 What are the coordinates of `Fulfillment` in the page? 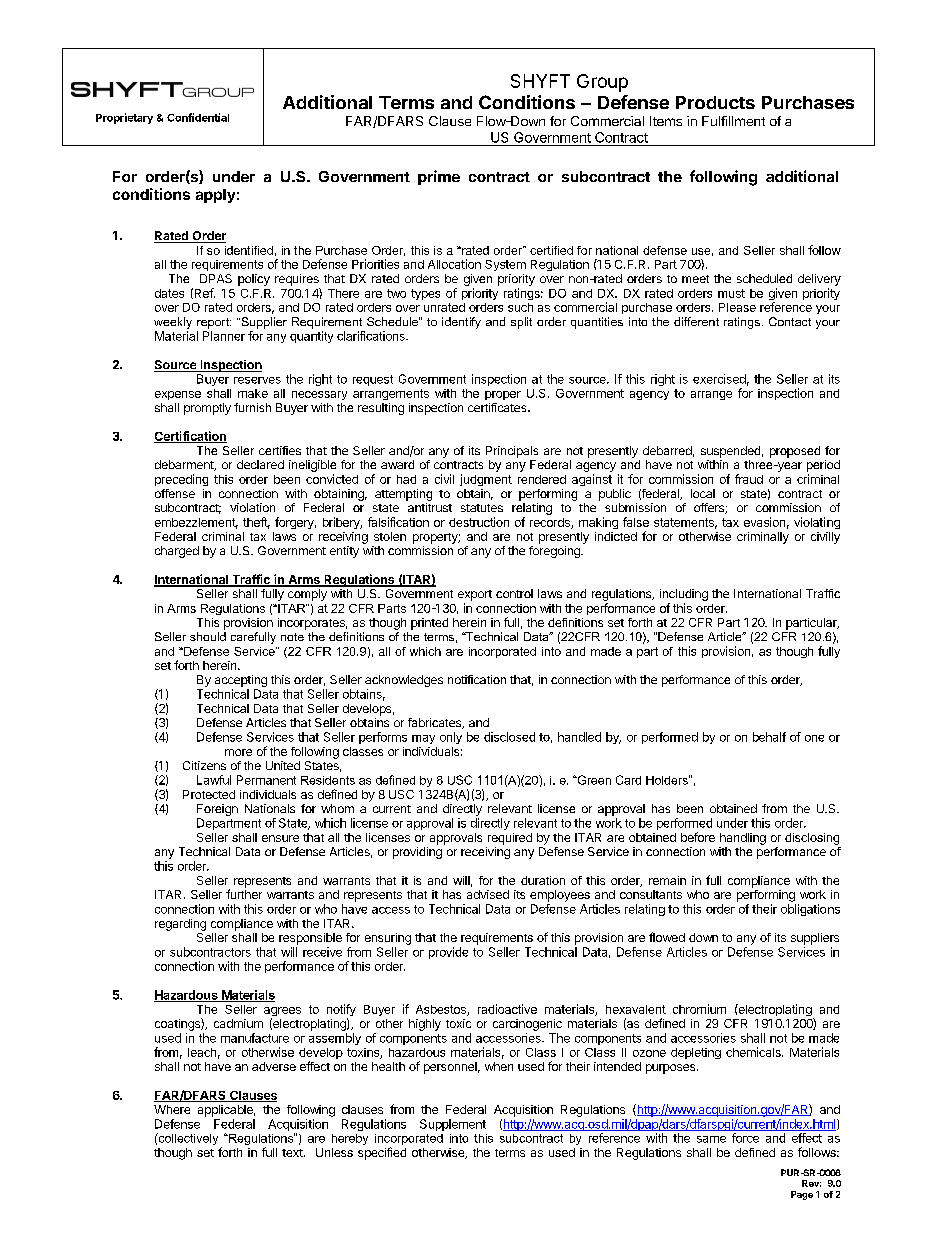 It's located at (733, 121).
